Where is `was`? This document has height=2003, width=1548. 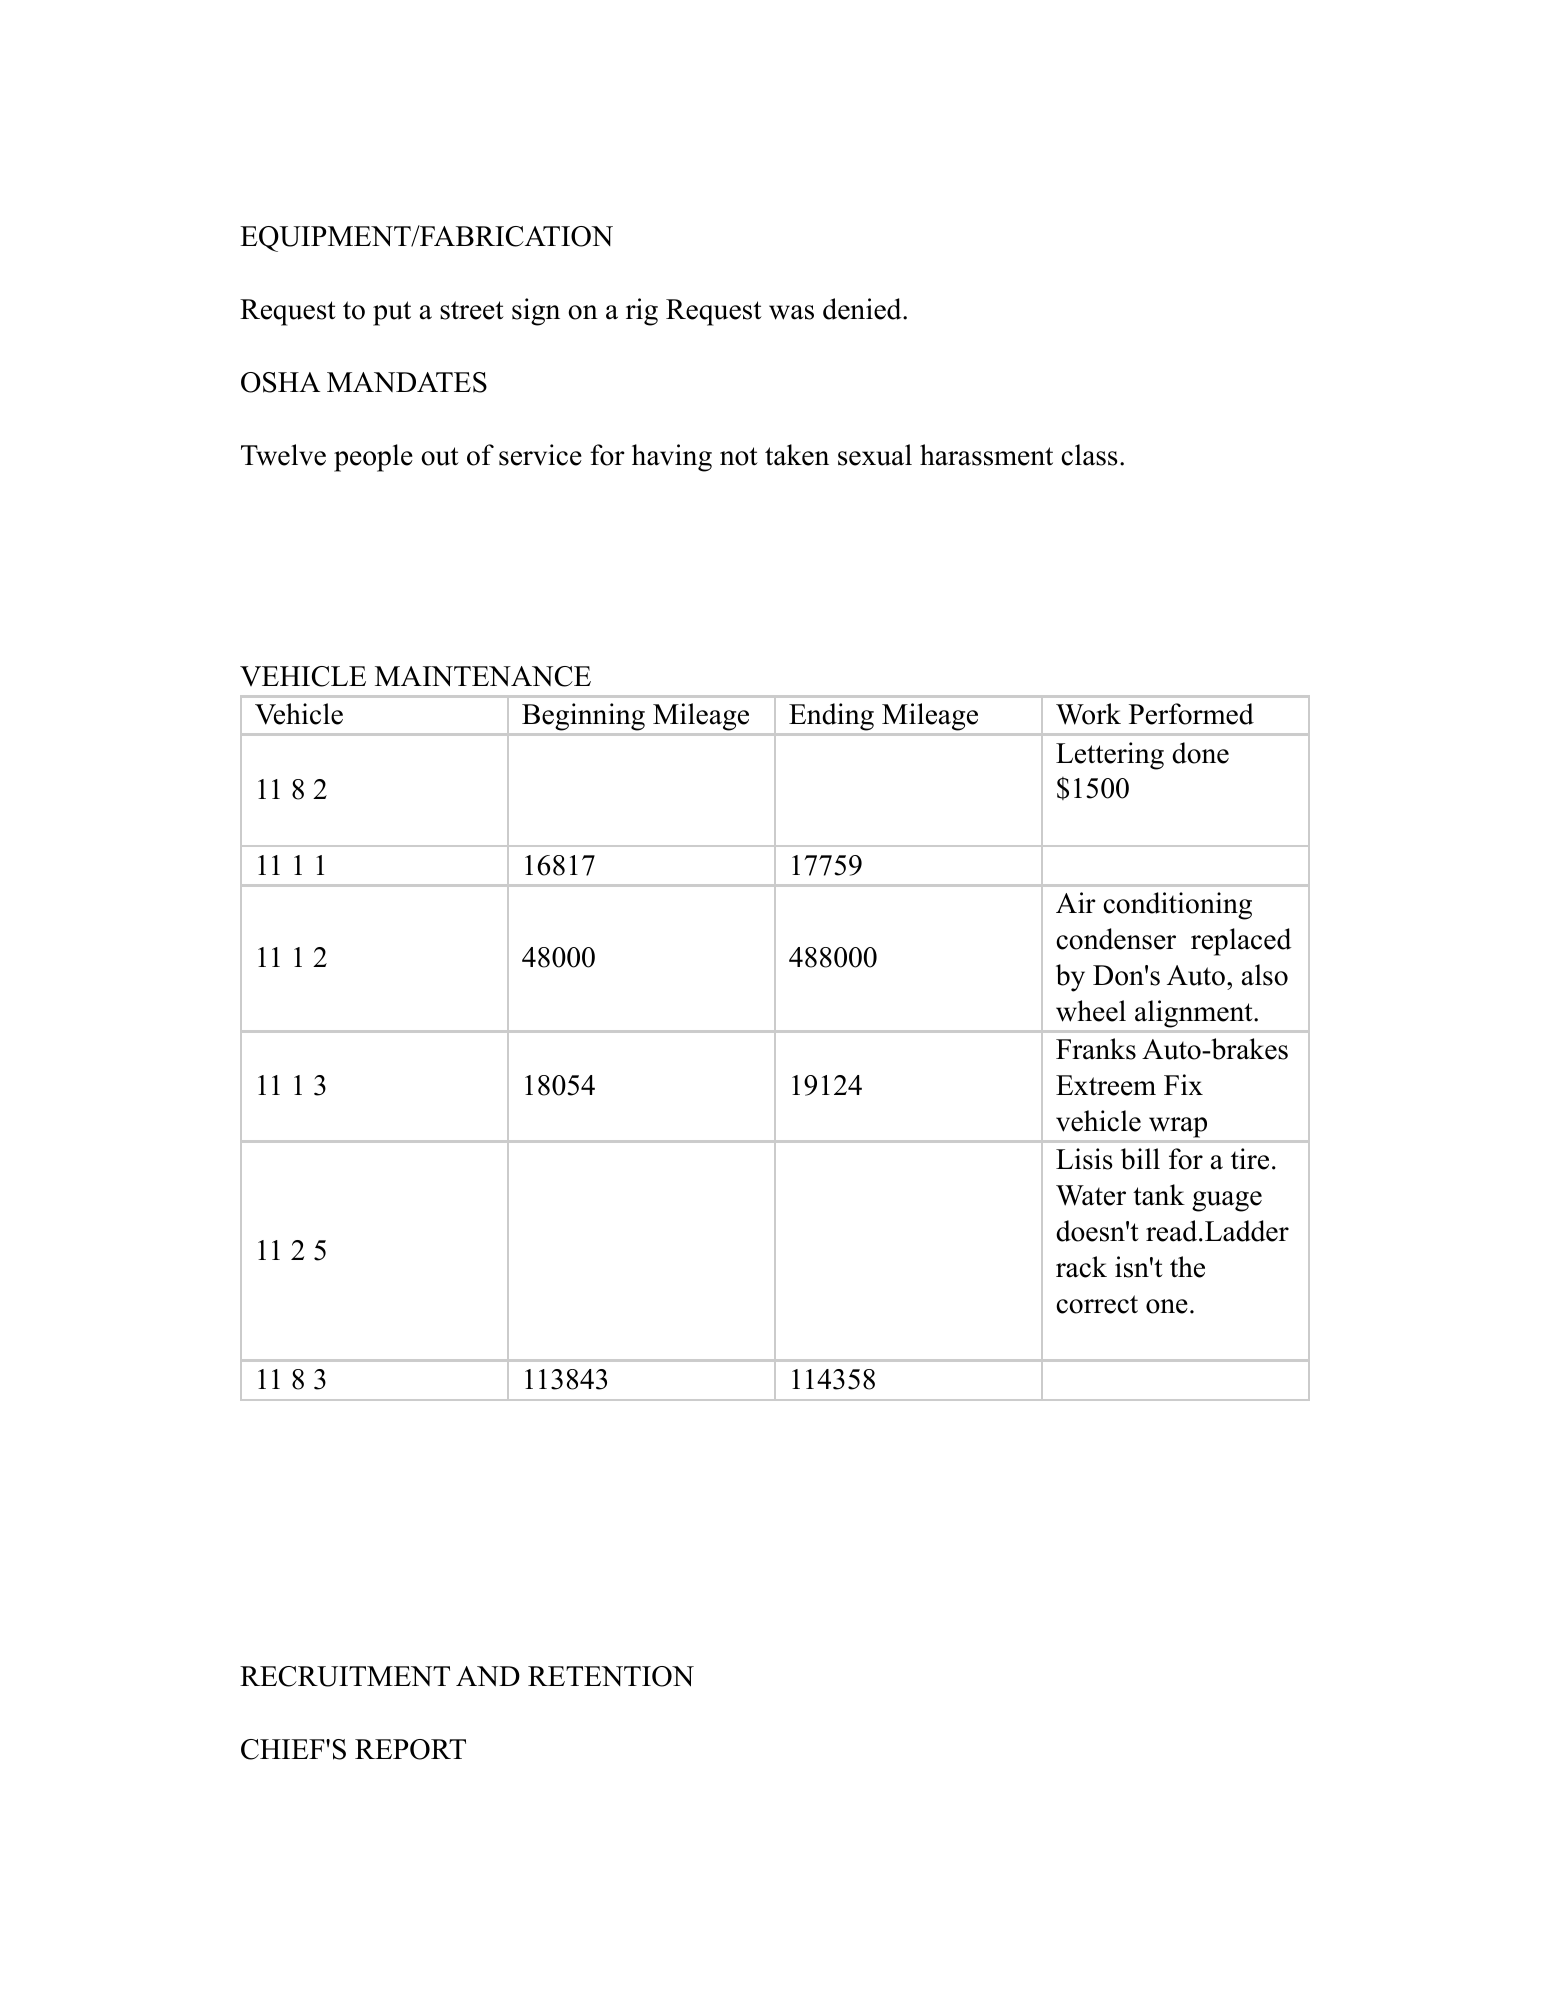
was is located at coordinates (791, 312).
